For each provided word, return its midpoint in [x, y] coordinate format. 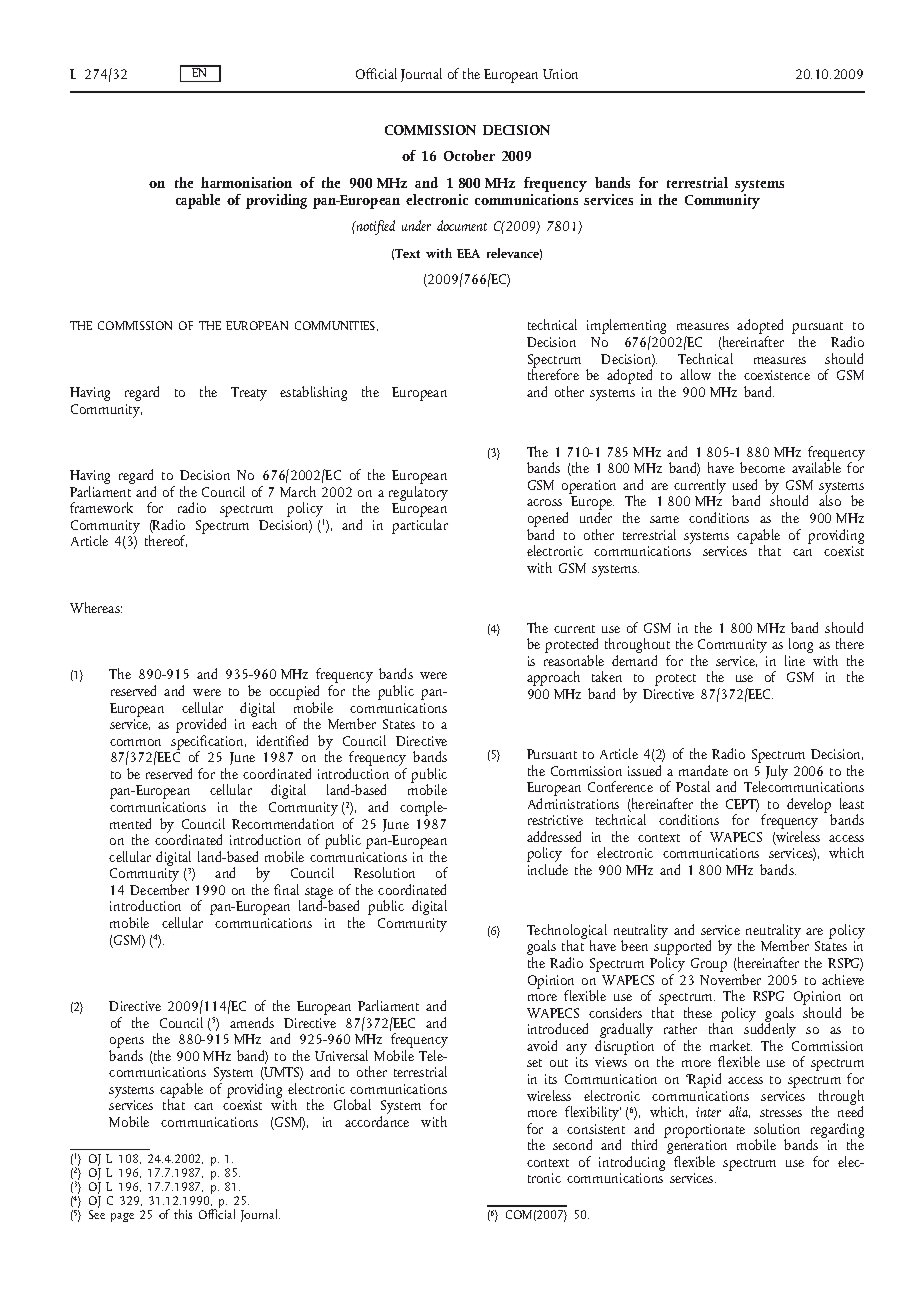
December [159, 889]
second [572, 1144]
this [183, 1214]
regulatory [418, 492]
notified [375, 227]
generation [697, 1148]
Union [560, 74]
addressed [554, 836]
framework [101, 507]
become [762, 467]
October [469, 155]
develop [809, 806]
